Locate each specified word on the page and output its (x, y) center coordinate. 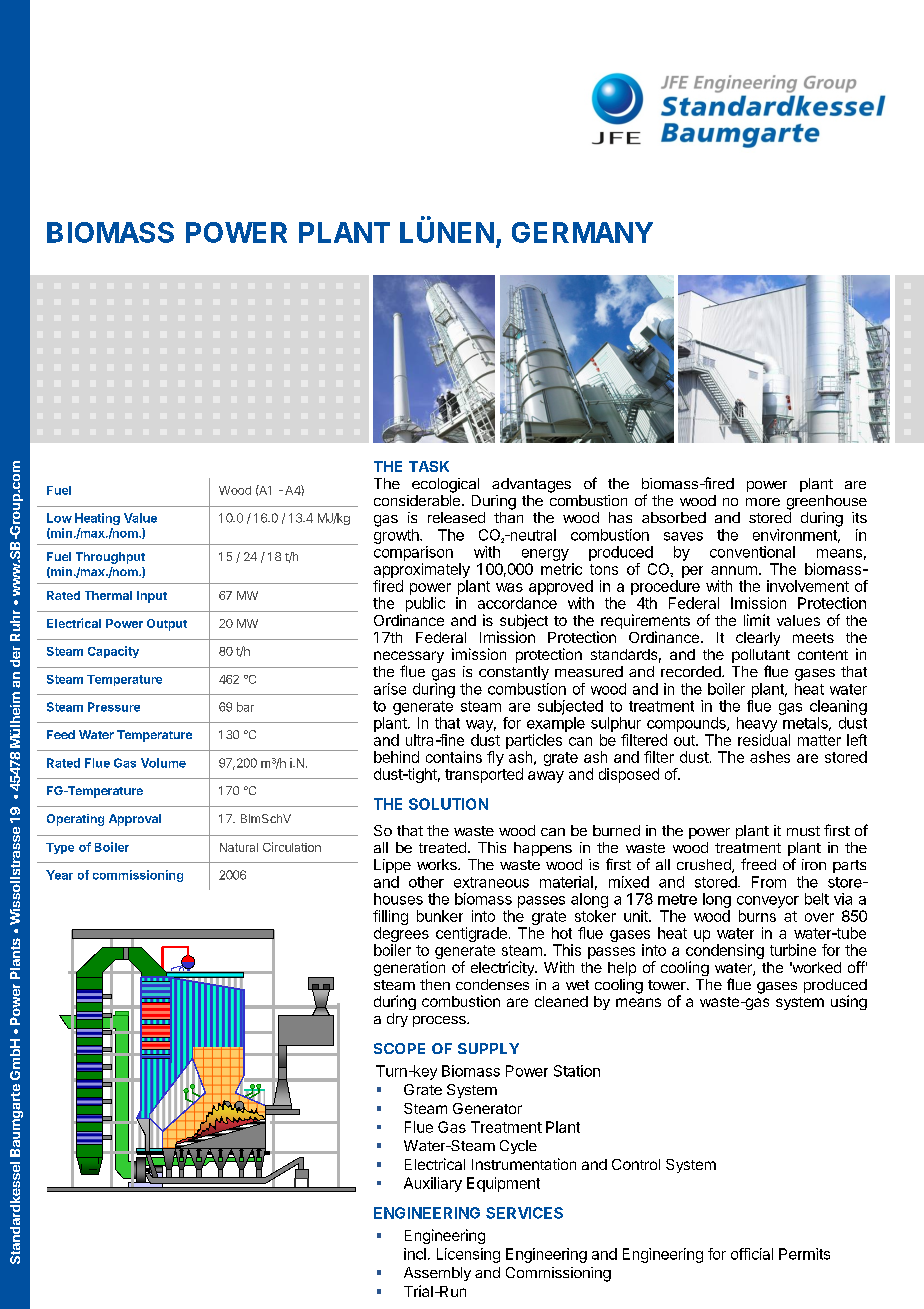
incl (415, 1254)
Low (59, 518)
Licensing (468, 1255)
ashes (770, 757)
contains (454, 757)
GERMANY (582, 232)
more (763, 502)
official (752, 1254)
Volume (163, 763)
